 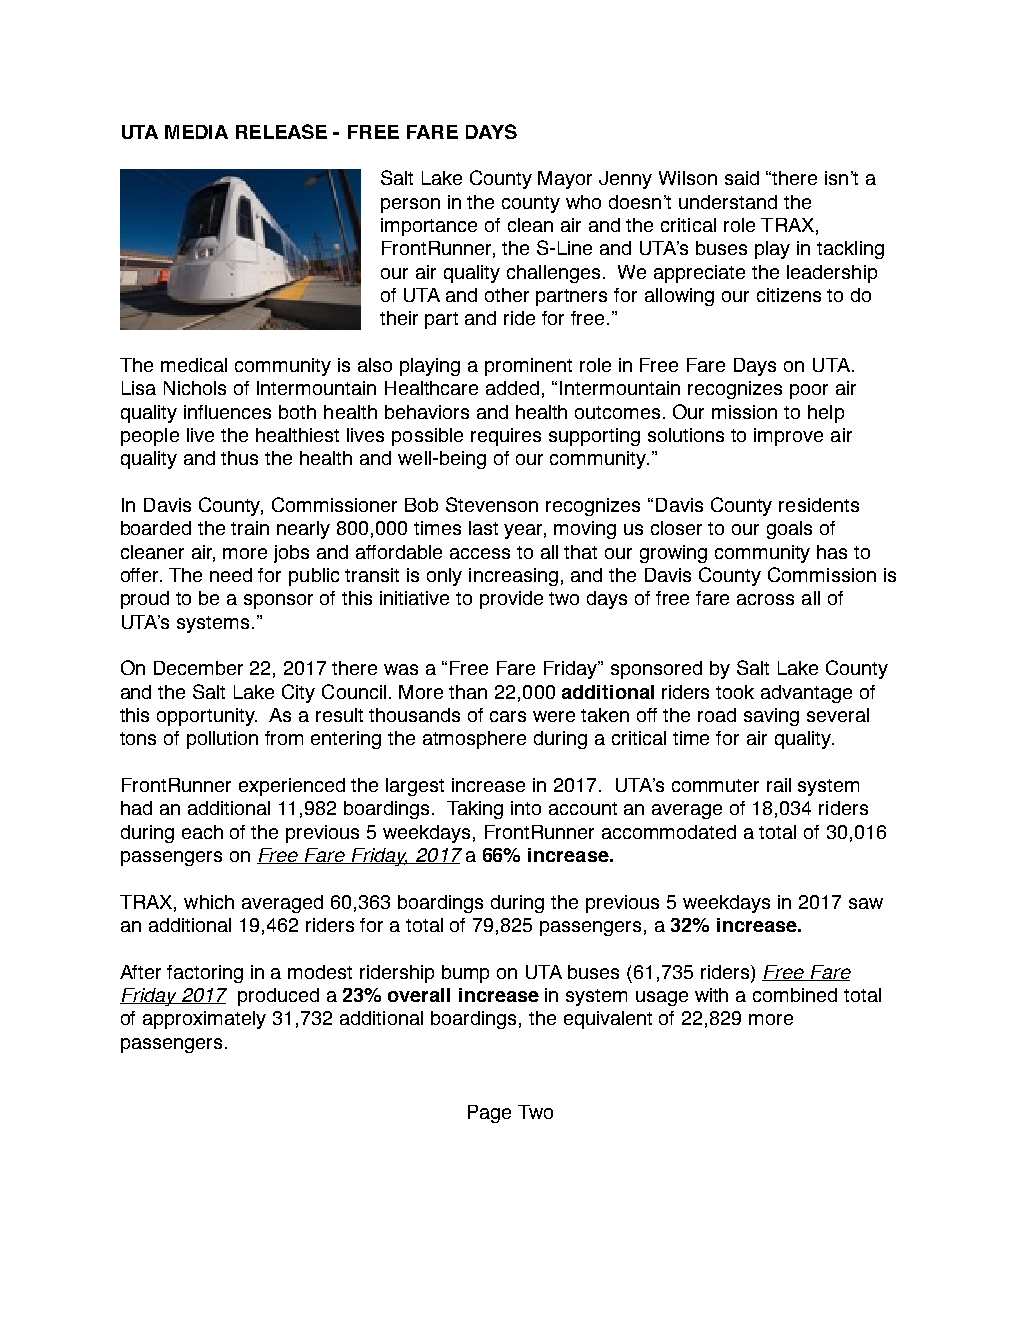 What do you see at coordinates (528, 367) in the screenshot?
I see `prominent` at bounding box center [528, 367].
